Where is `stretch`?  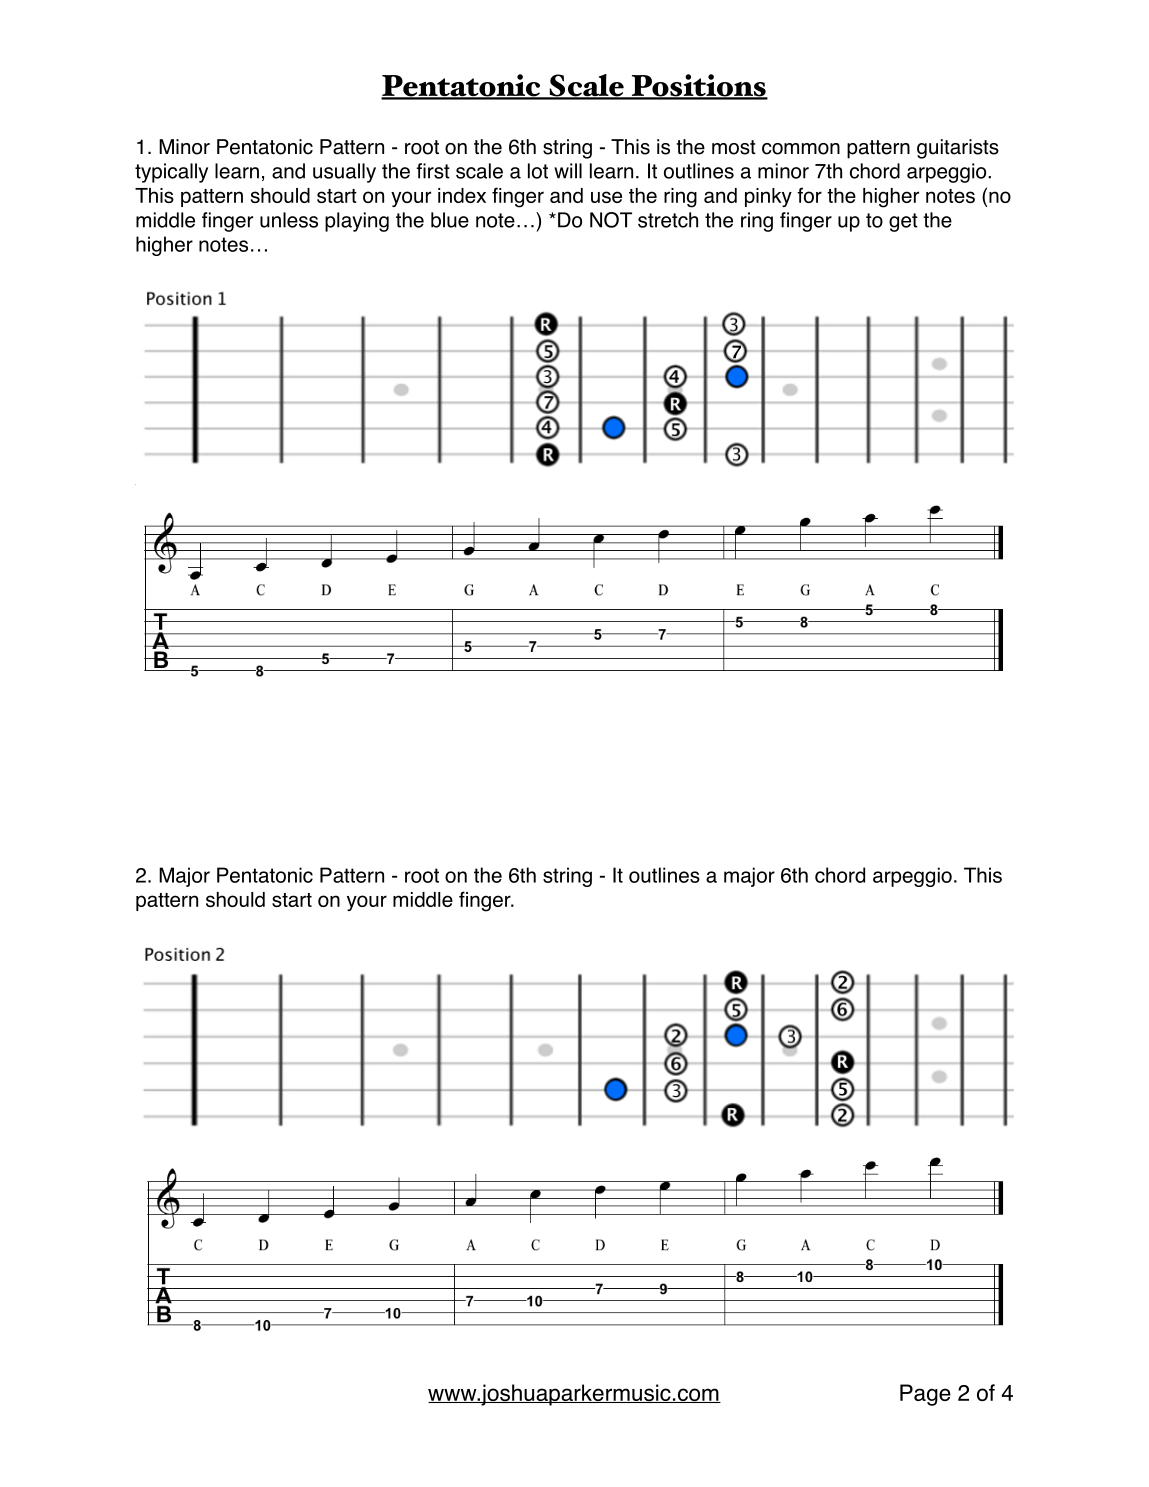
stretch is located at coordinates (668, 220).
